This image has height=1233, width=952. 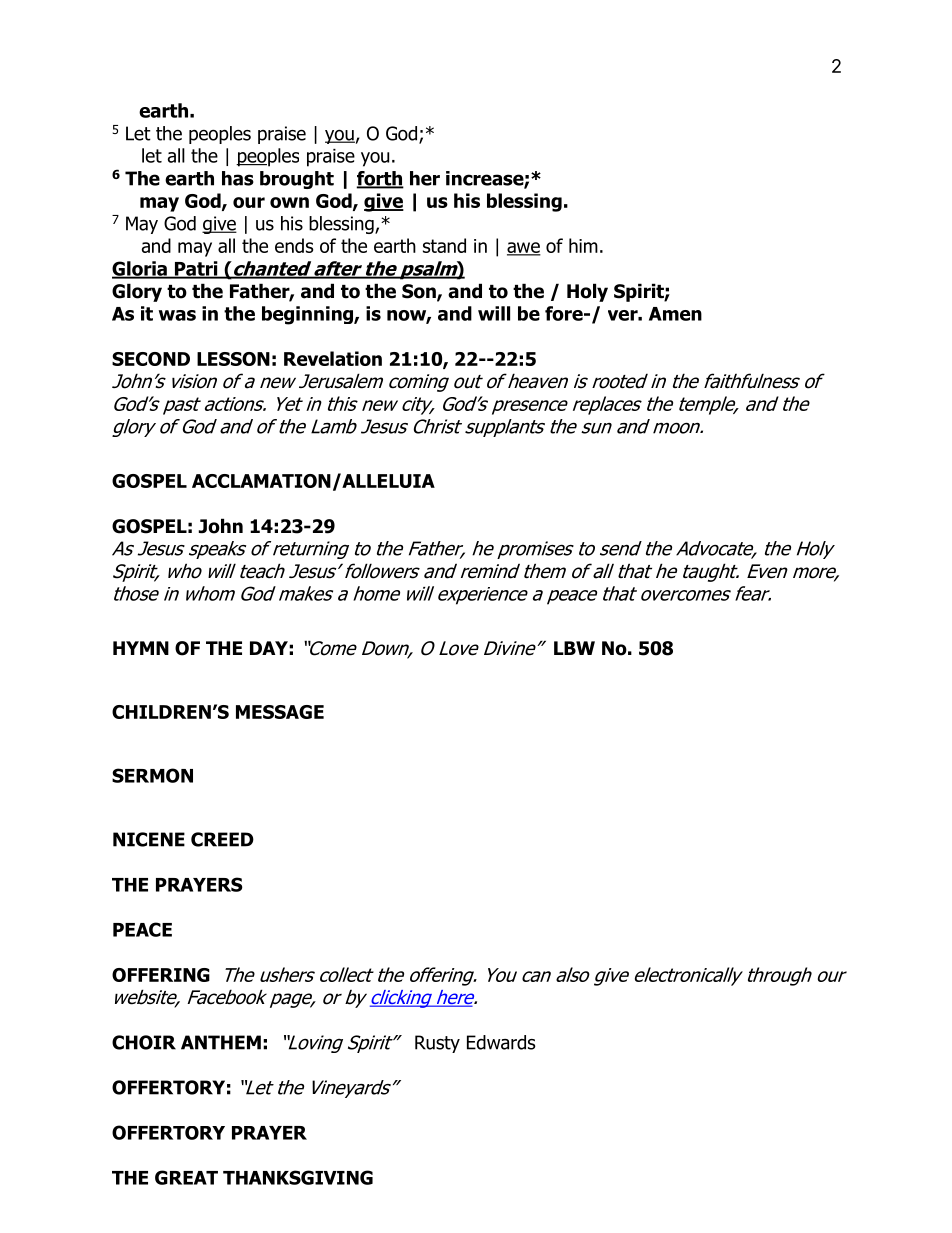 What do you see at coordinates (501, 1042) in the image?
I see `Edwards` at bounding box center [501, 1042].
